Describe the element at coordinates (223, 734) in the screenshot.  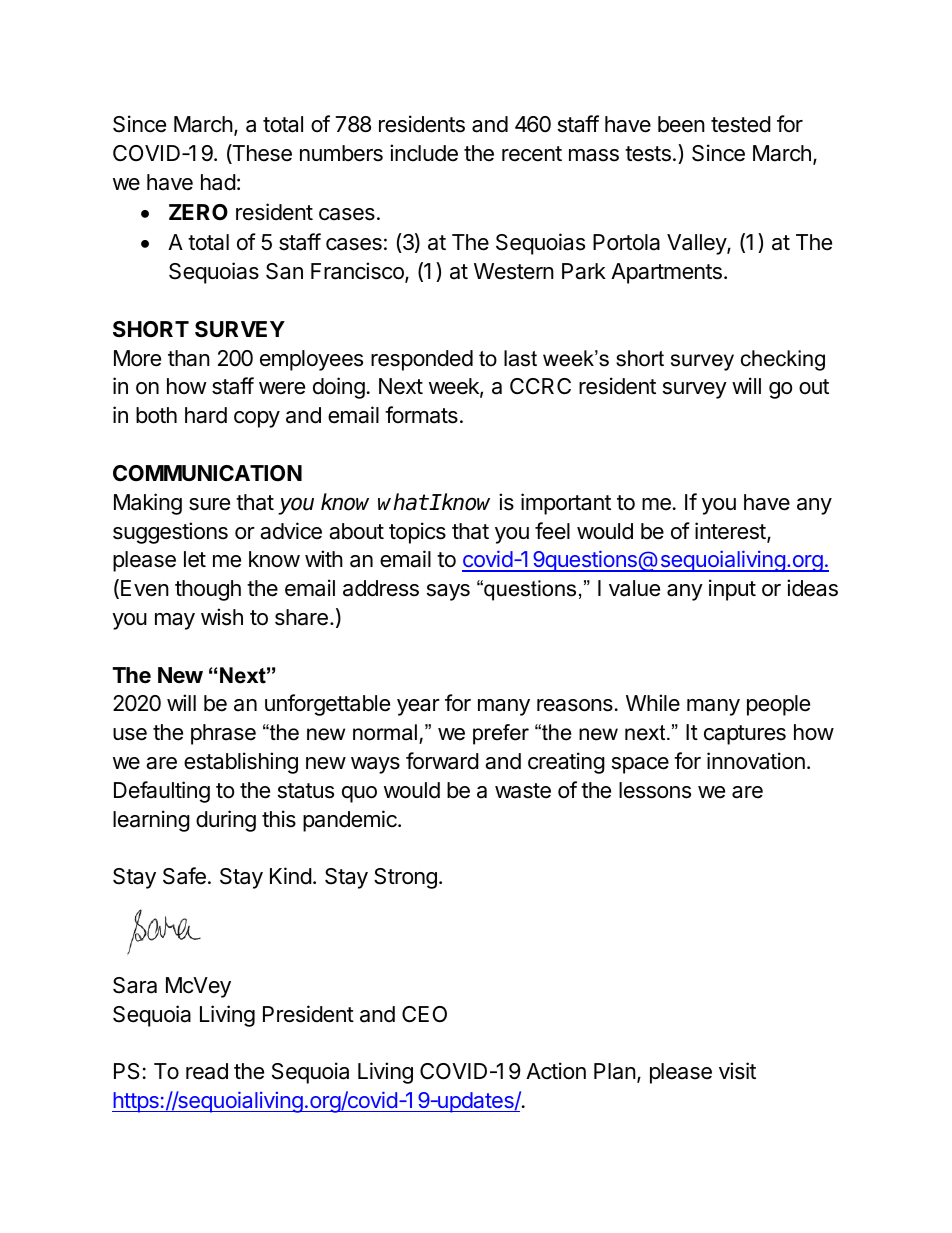
I see `phrase` at that location.
